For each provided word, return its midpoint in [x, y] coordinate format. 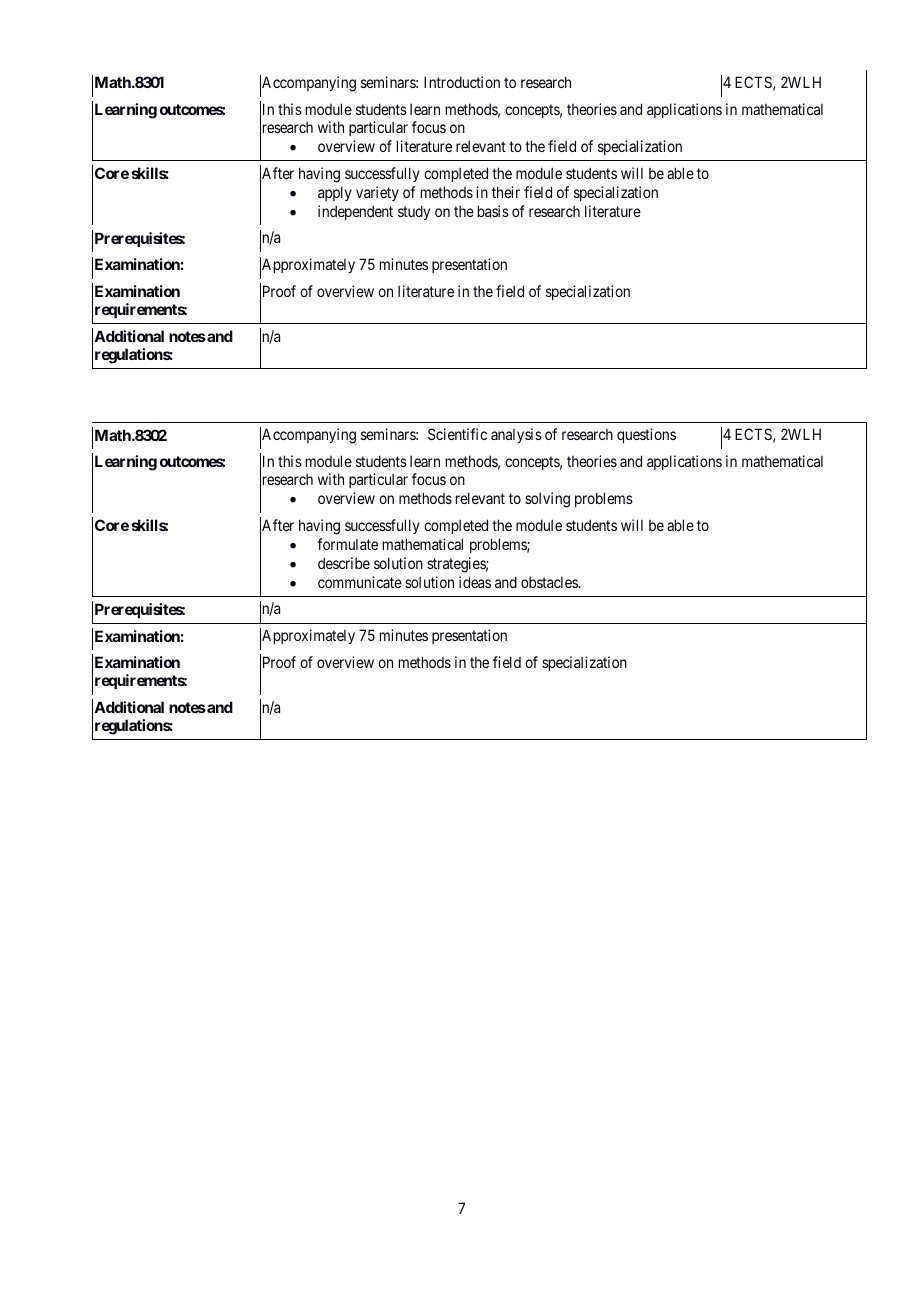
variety [377, 193]
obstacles [550, 582]
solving [547, 500]
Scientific [457, 434]
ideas [475, 582]
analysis [516, 435]
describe [344, 563]
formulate [347, 544]
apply [335, 193]
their [506, 192]
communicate [360, 582]
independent [355, 212]
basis [493, 211]
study [414, 212]
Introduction [462, 82]
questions [646, 435]
